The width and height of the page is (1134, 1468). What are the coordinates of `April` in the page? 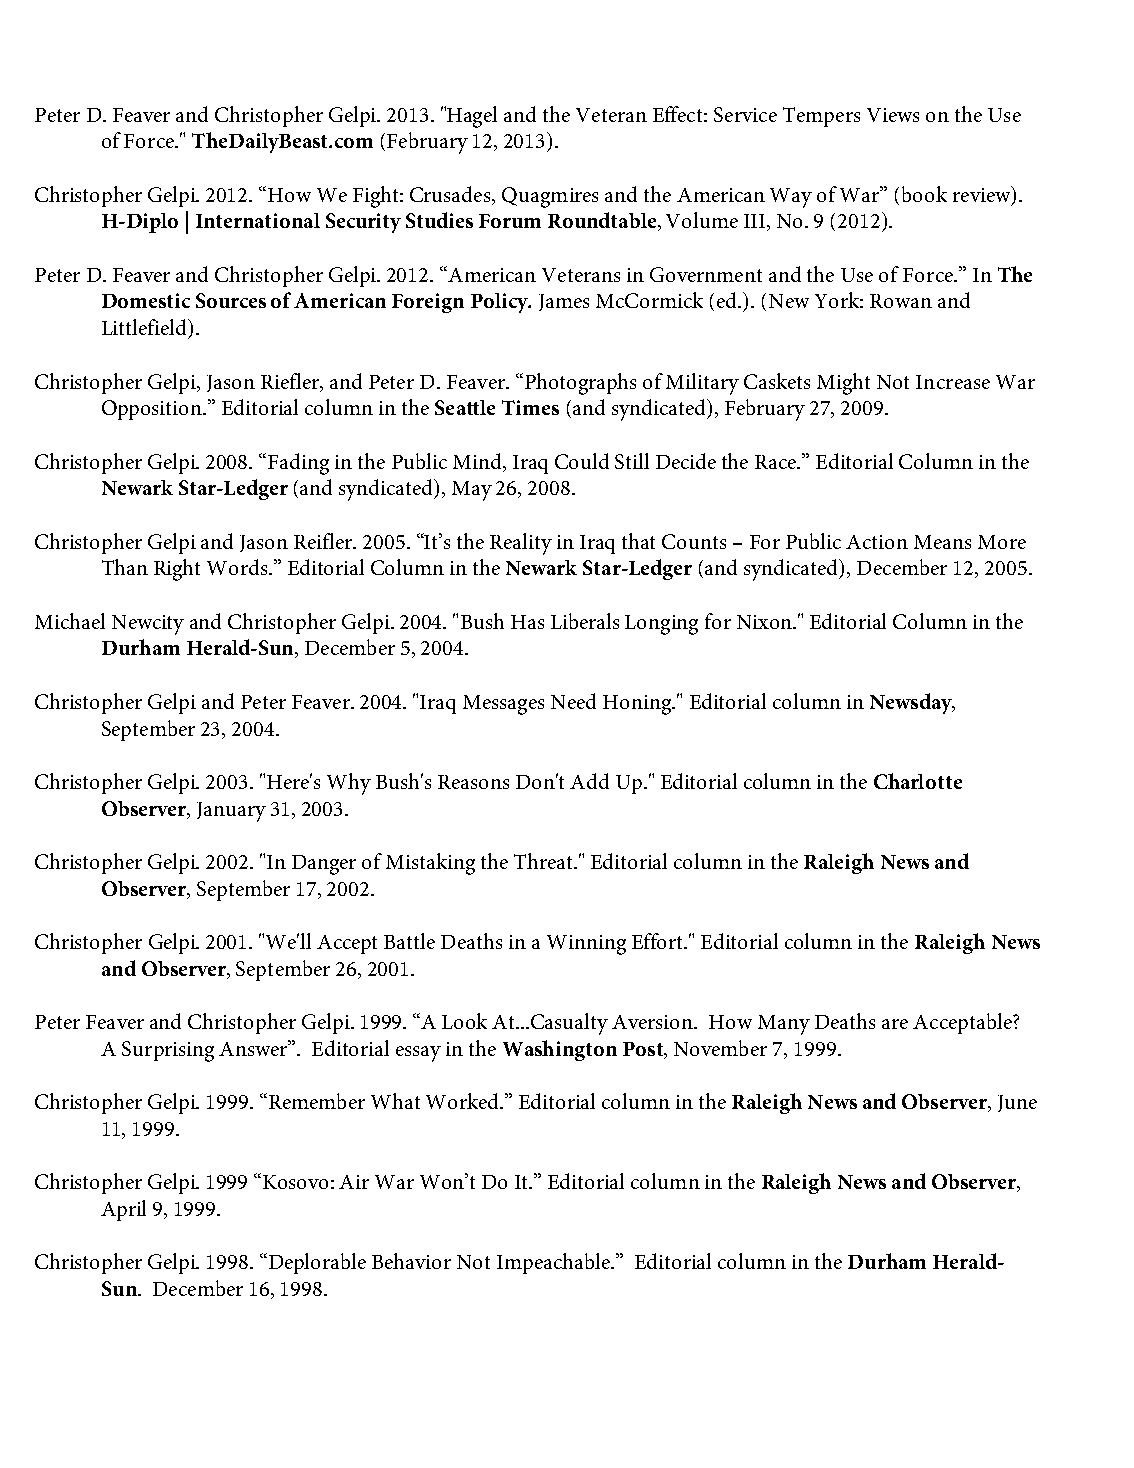 It's located at (123, 1210).
